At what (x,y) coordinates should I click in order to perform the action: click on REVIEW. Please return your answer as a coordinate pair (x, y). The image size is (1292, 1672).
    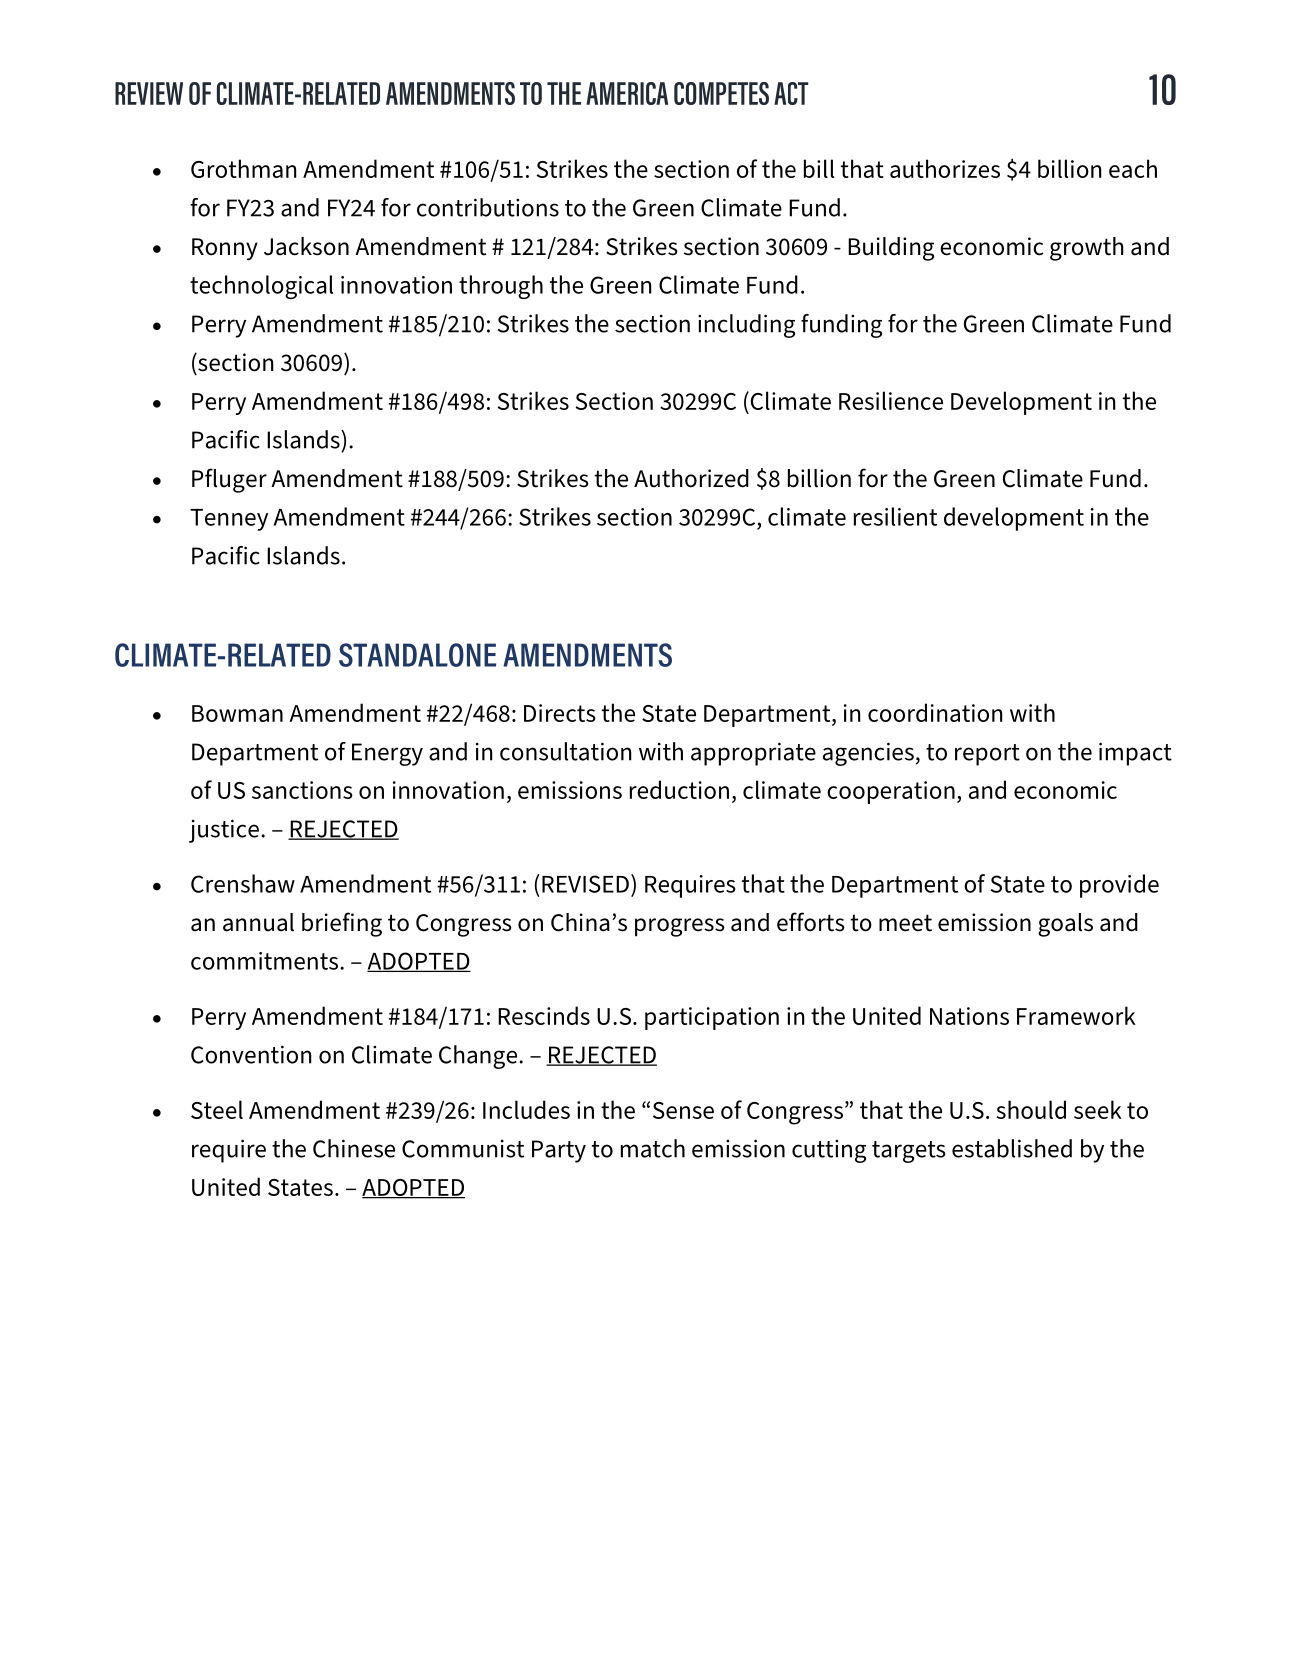
    Looking at the image, I should click on (149, 93).
